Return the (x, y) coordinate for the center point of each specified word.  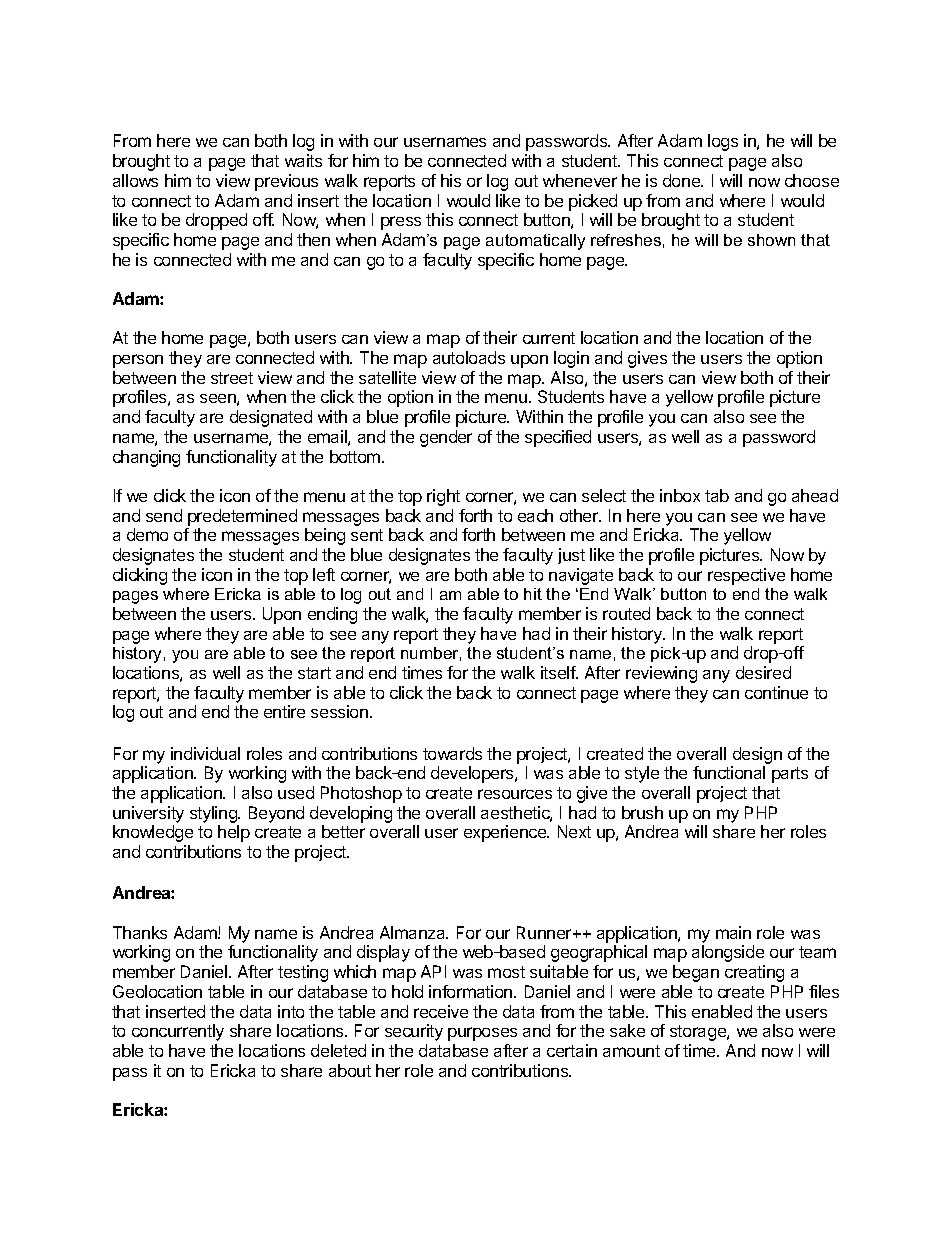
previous (286, 182)
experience (506, 833)
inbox (680, 495)
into (291, 1011)
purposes (482, 1034)
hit (533, 594)
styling (214, 816)
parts (790, 775)
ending (332, 615)
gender (446, 438)
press (401, 223)
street (232, 378)
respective (746, 576)
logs (723, 142)
